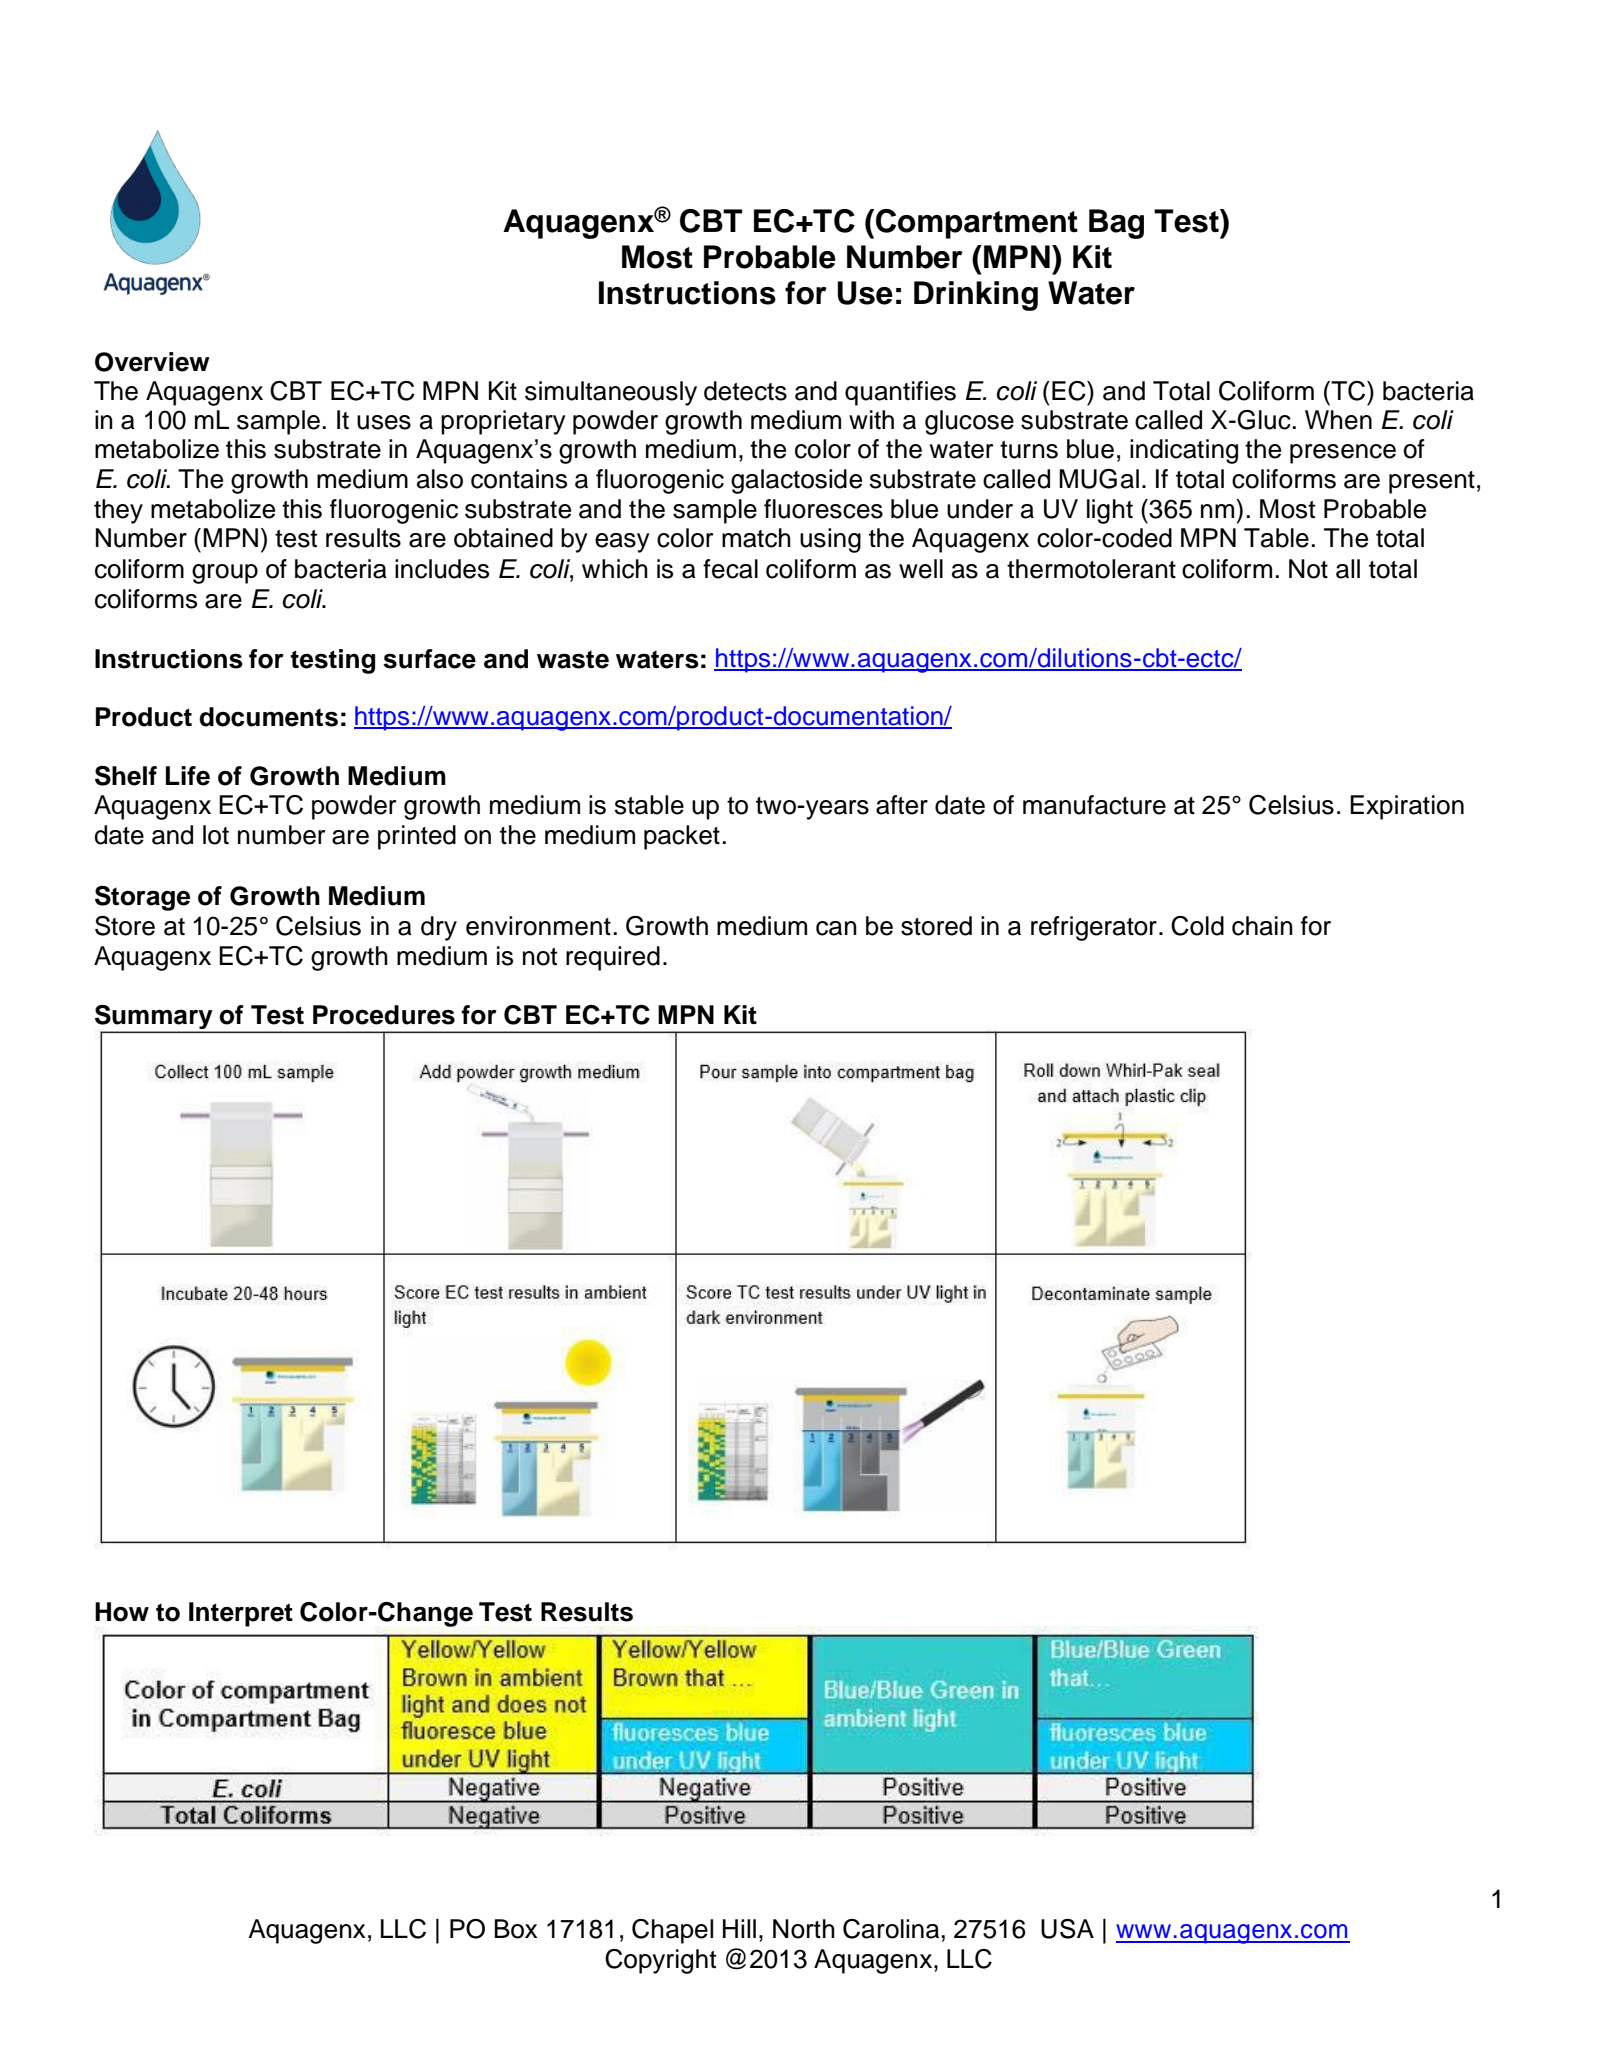 The width and height of the image is (1598, 2068). What do you see at coordinates (745, 391) in the image?
I see `detects` at bounding box center [745, 391].
